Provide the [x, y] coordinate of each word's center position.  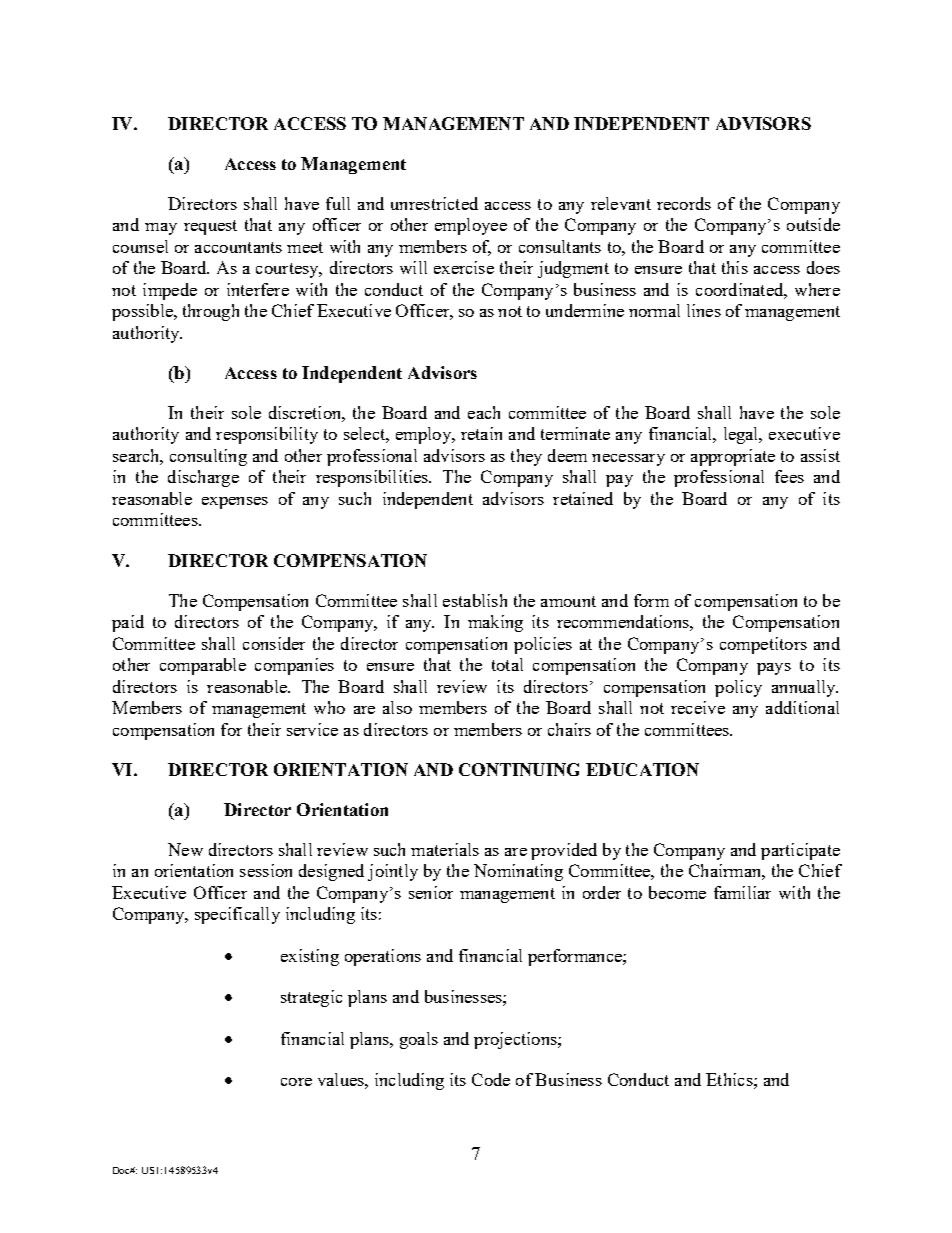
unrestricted [434, 203]
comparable [203, 666]
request [210, 227]
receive [698, 707]
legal [742, 435]
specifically [237, 915]
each [484, 412]
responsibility [267, 435]
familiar [742, 892]
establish [475, 600]
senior [431, 892]
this [735, 267]
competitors [763, 645]
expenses [235, 503]
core [296, 1082]
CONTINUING [519, 769]
